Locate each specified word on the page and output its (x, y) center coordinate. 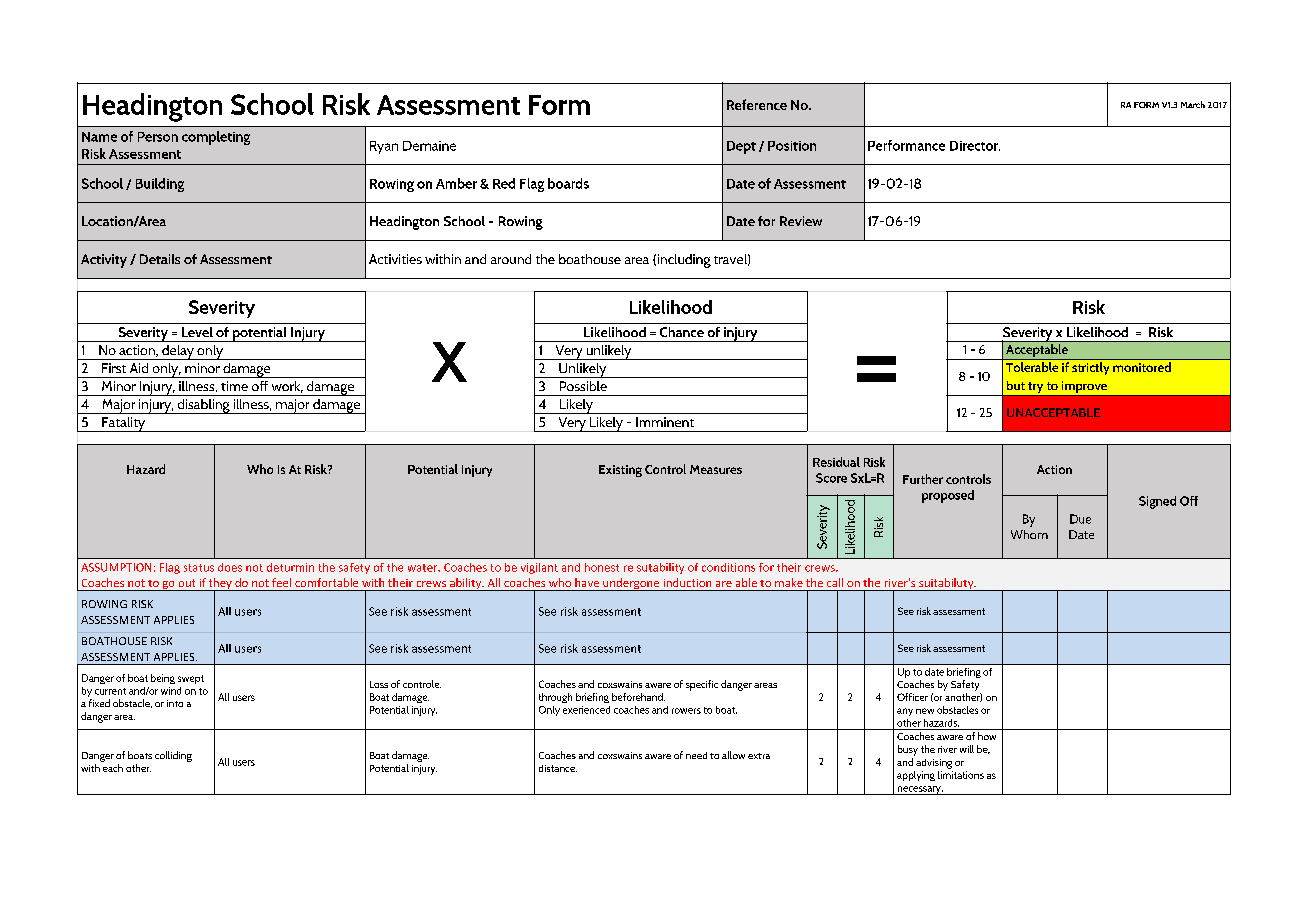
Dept (741, 147)
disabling (203, 406)
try (1036, 389)
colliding (173, 756)
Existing (620, 471)
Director (975, 146)
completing (216, 138)
